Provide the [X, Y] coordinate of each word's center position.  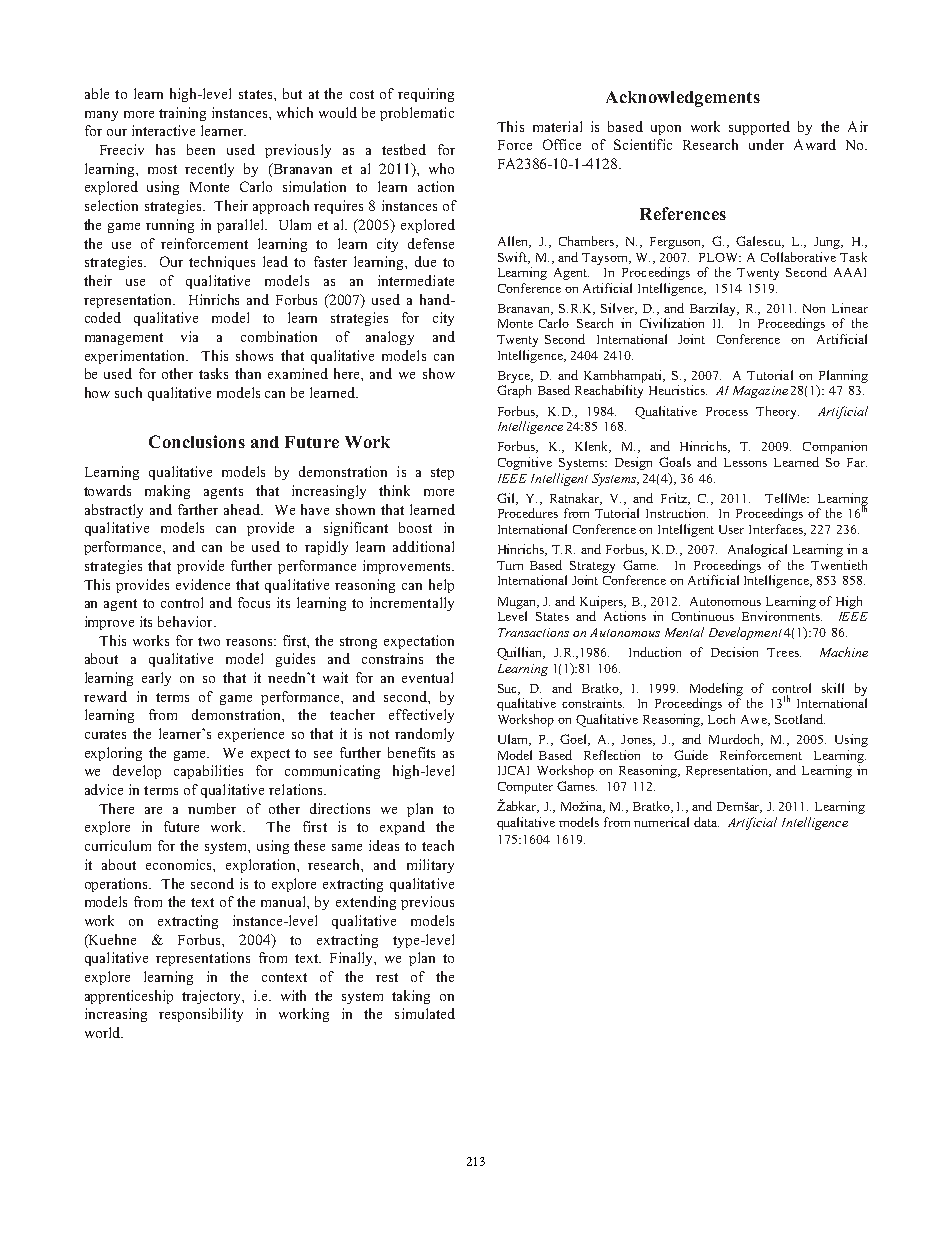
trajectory [213, 997]
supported [759, 128]
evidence [203, 584]
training [182, 114]
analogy [390, 338]
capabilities [208, 772]
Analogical [757, 550]
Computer [525, 788]
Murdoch [735, 740]
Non [814, 308]
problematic [417, 114]
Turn [510, 565]
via [189, 336]
